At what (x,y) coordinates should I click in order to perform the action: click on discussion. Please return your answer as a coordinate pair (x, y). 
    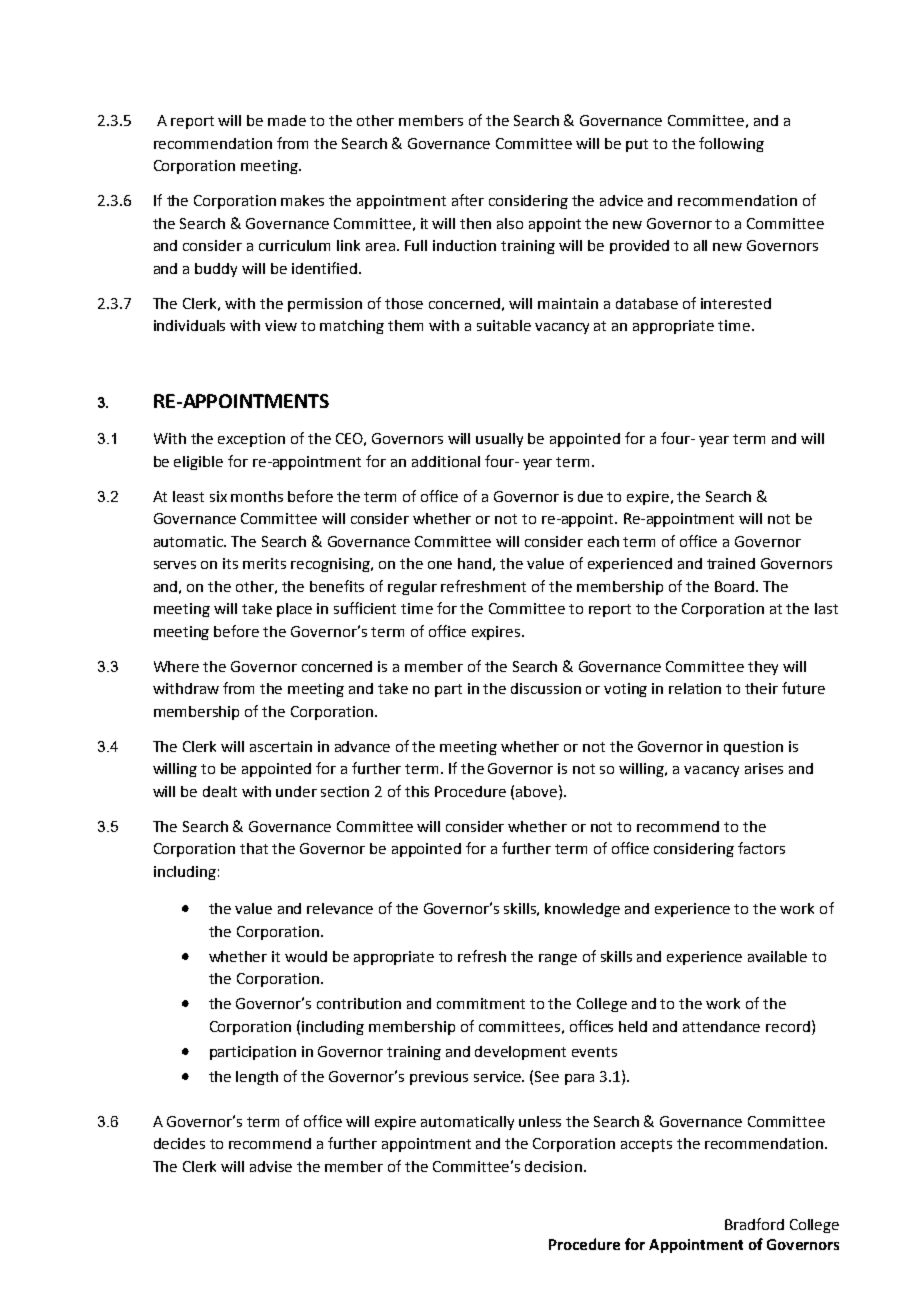
    Looking at the image, I should click on (546, 688).
